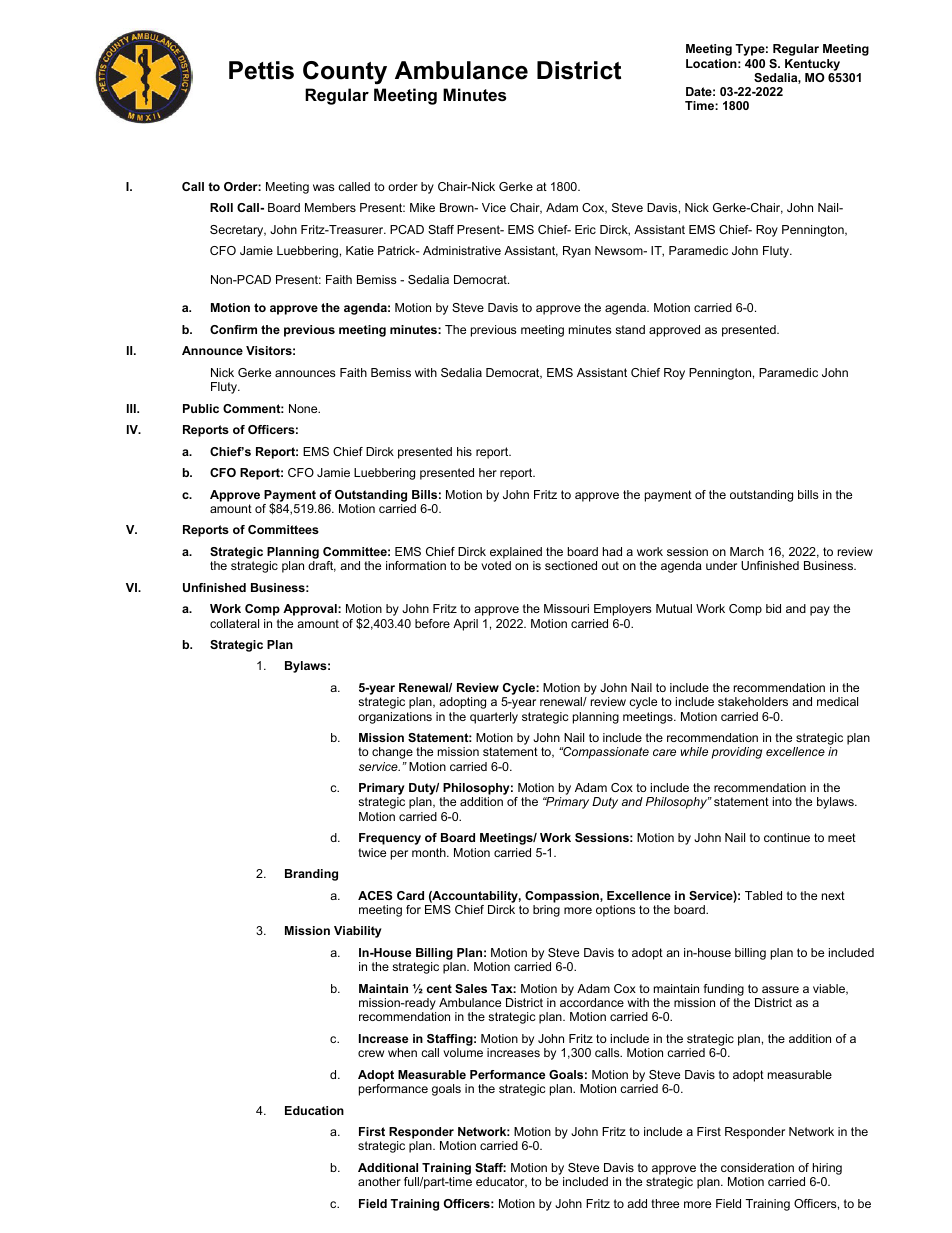 The height and width of the document is (1233, 952). Describe the element at coordinates (757, 1167) in the document. I see `consideration` at that location.
